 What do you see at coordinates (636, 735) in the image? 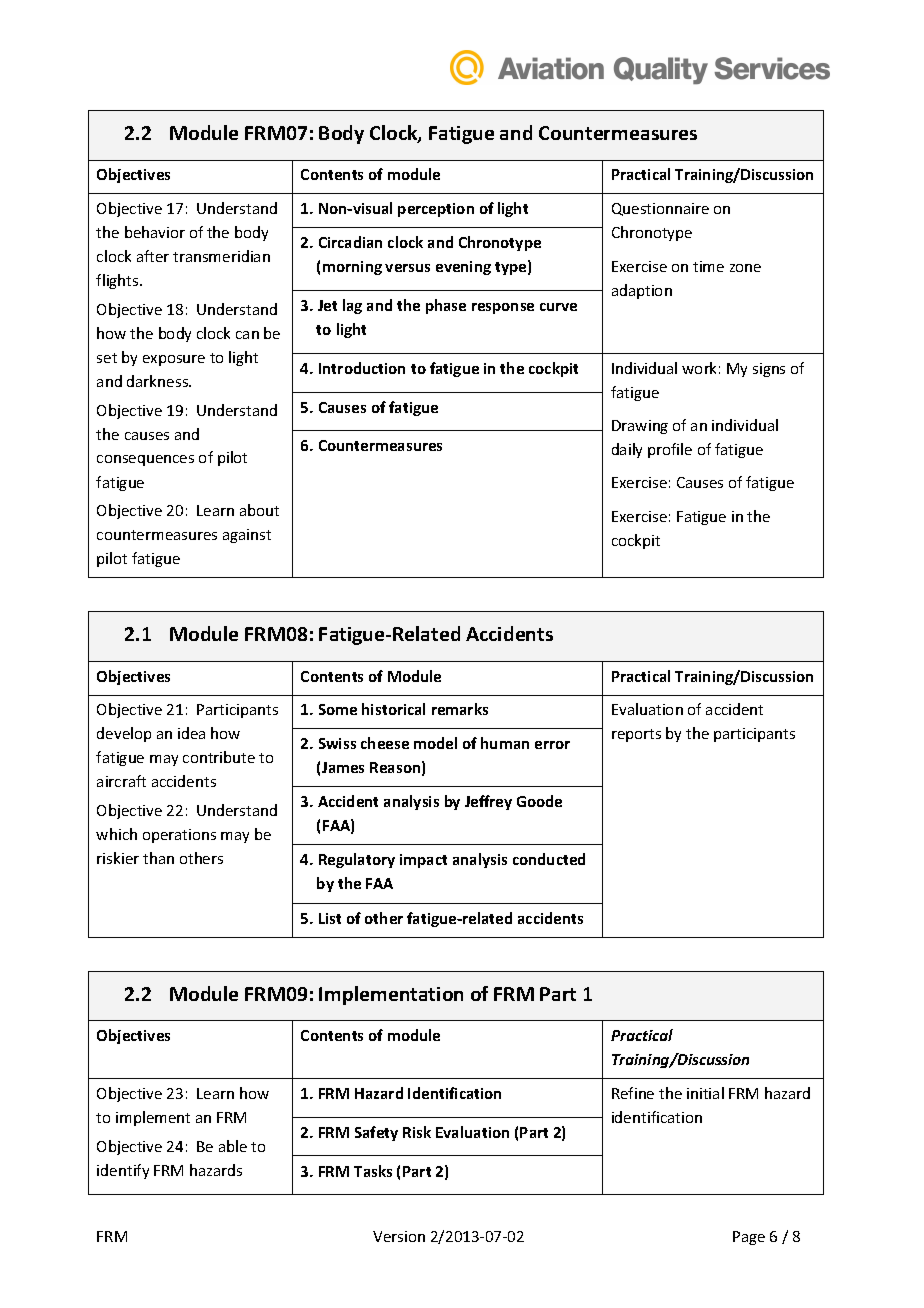
I see `reports` at bounding box center [636, 735].
